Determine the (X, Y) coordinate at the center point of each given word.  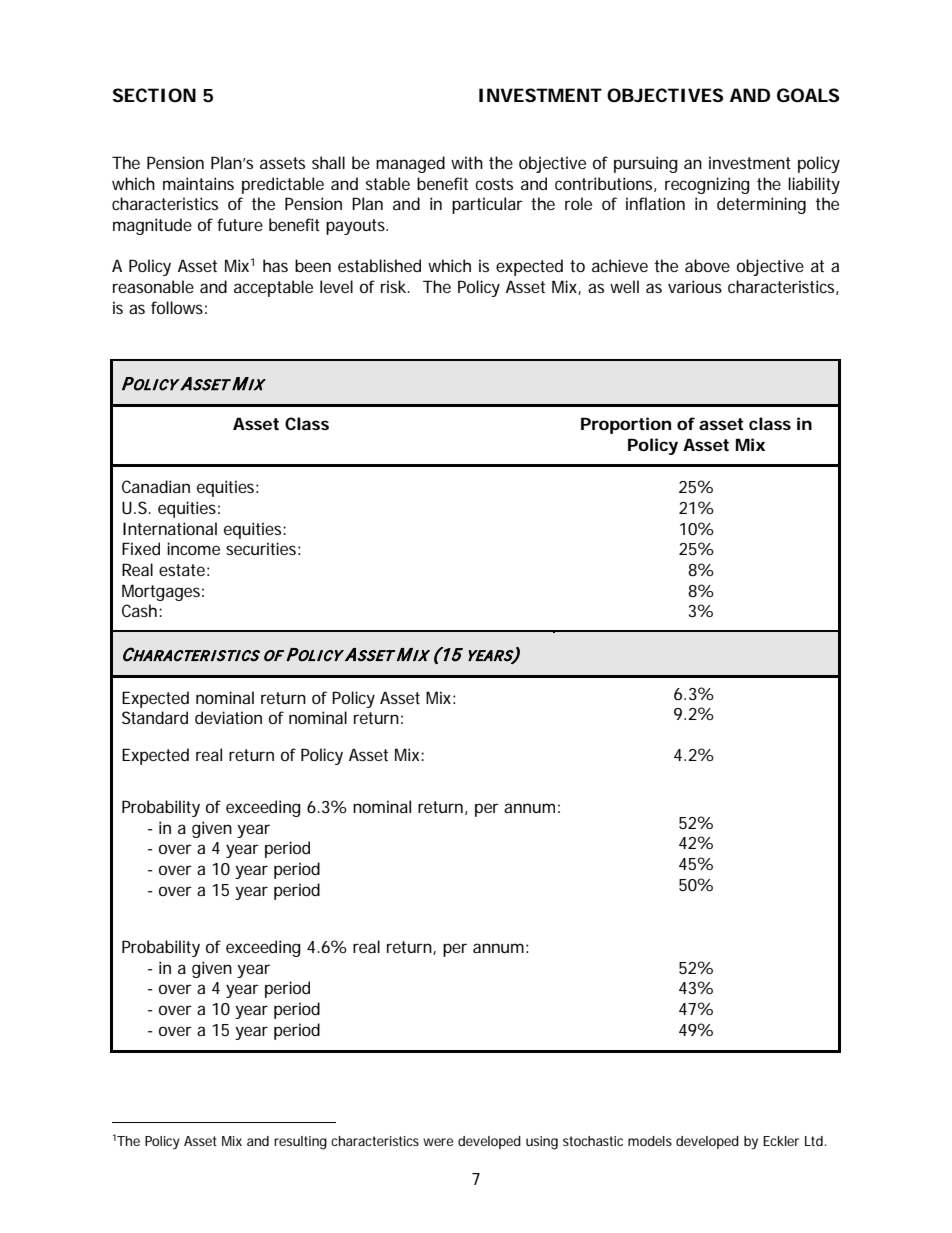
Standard (155, 717)
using (542, 1143)
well (624, 286)
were (438, 1142)
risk (395, 286)
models (650, 1141)
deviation (228, 717)
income (193, 548)
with (467, 162)
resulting (300, 1143)
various (695, 286)
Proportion (626, 425)
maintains (198, 183)
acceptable (273, 288)
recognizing (707, 185)
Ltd (815, 1141)
